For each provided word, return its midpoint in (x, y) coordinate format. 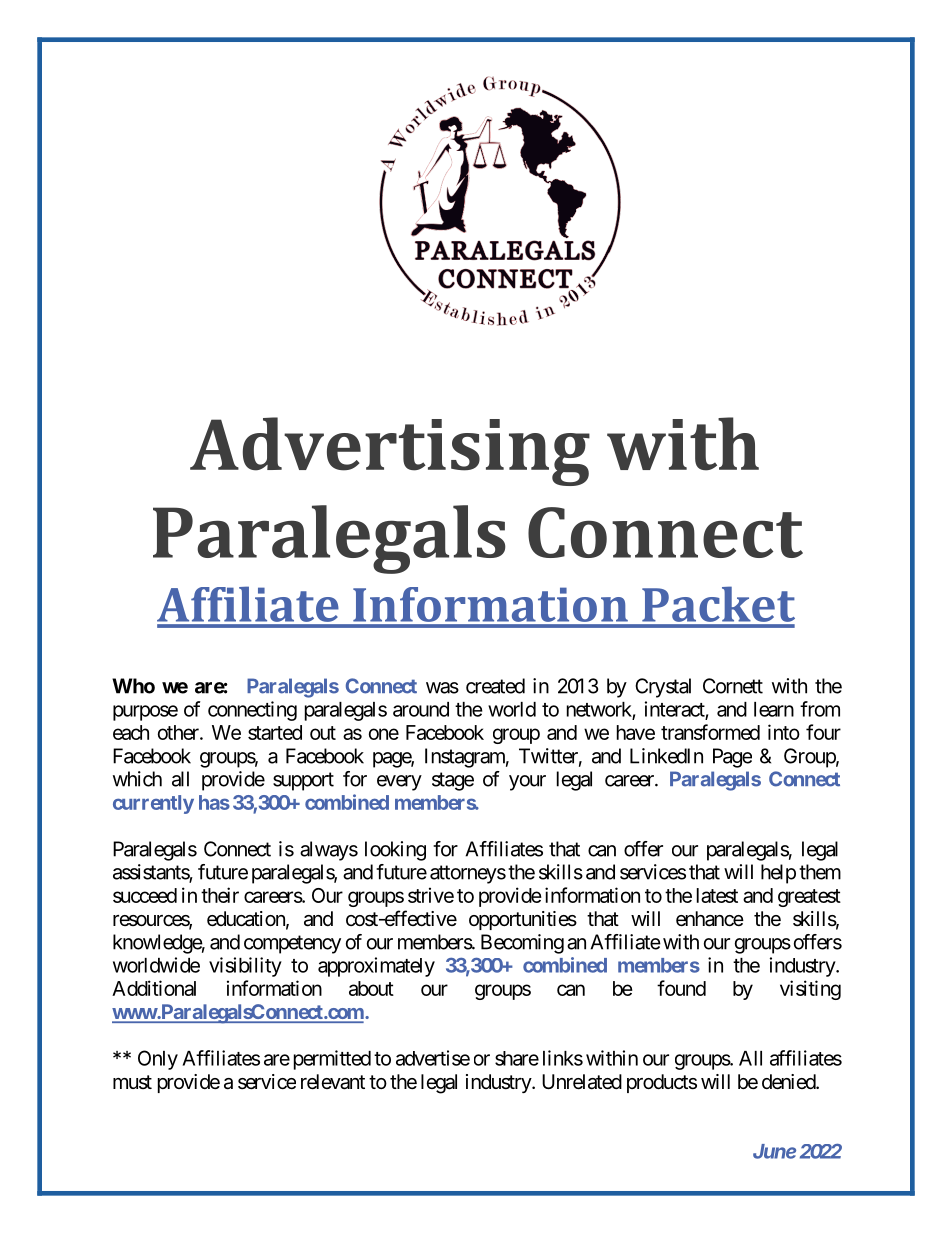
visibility (245, 967)
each (131, 732)
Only (158, 1060)
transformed (710, 732)
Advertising (390, 451)
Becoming (522, 944)
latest (717, 895)
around (421, 709)
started (275, 732)
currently (153, 804)
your (527, 783)
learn (774, 709)
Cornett (733, 686)
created (495, 686)
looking (395, 851)
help (778, 874)
